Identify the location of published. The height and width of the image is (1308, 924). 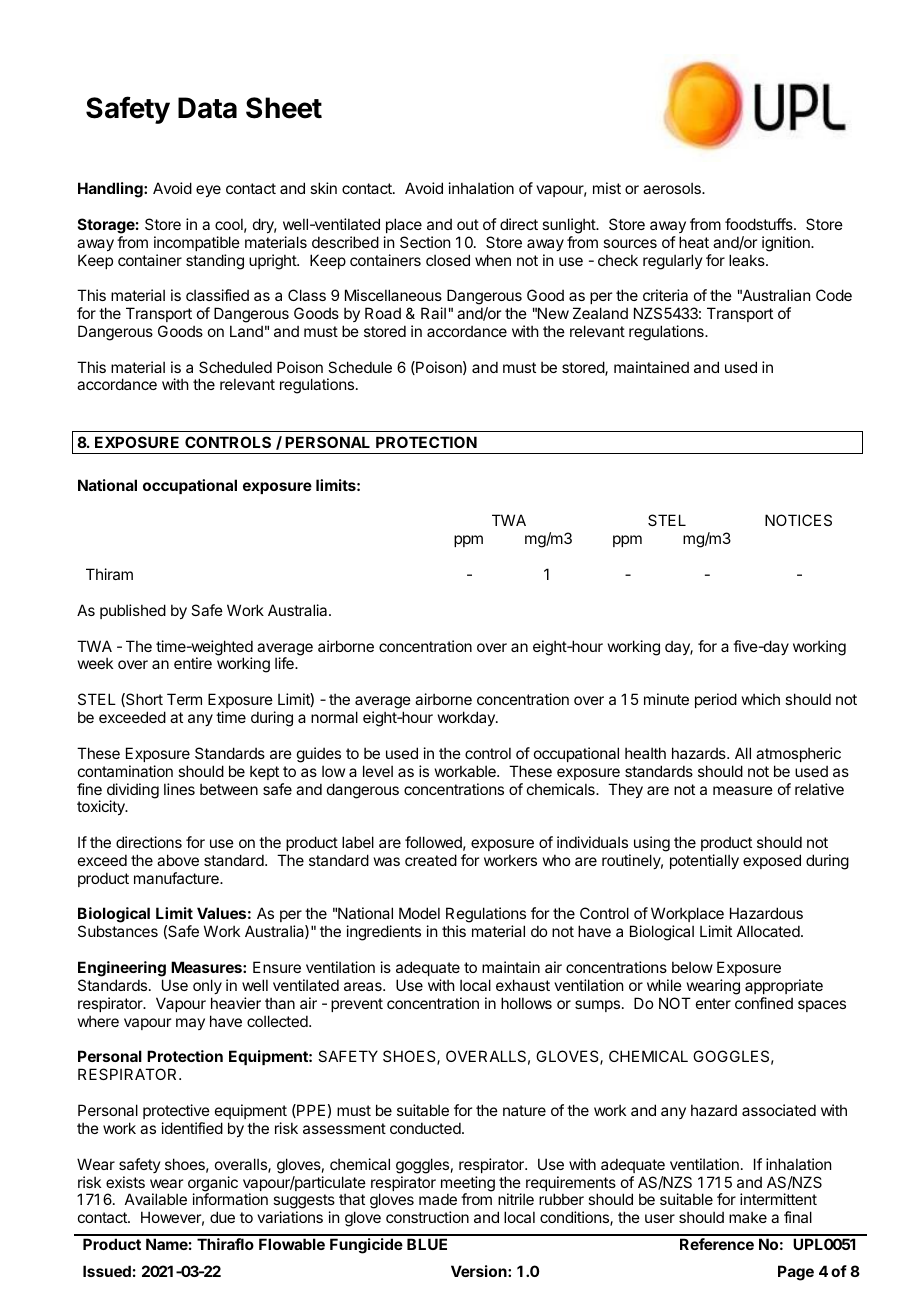
(133, 611).
